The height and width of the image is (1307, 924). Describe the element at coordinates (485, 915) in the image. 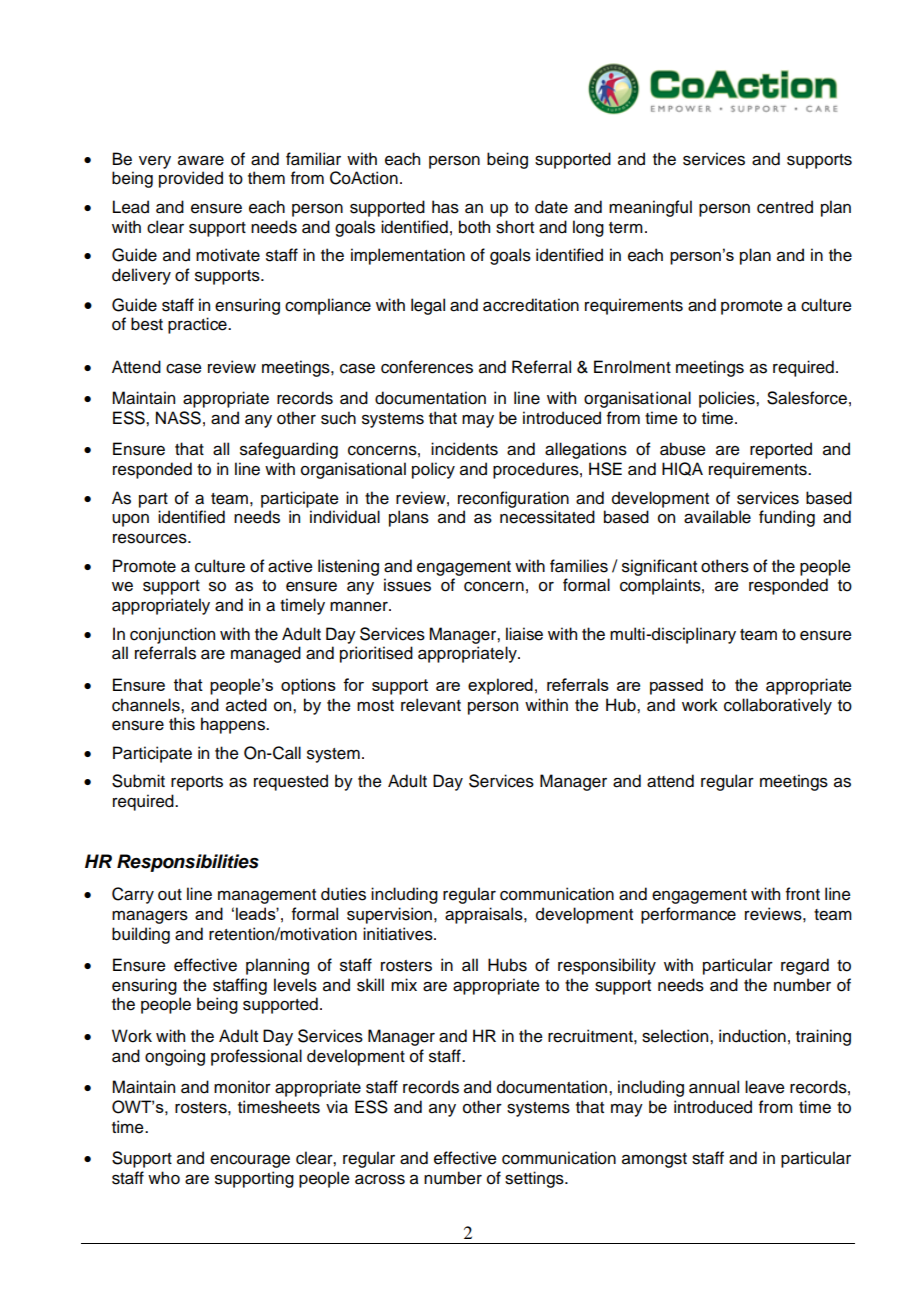

I see `appraisals` at that location.
